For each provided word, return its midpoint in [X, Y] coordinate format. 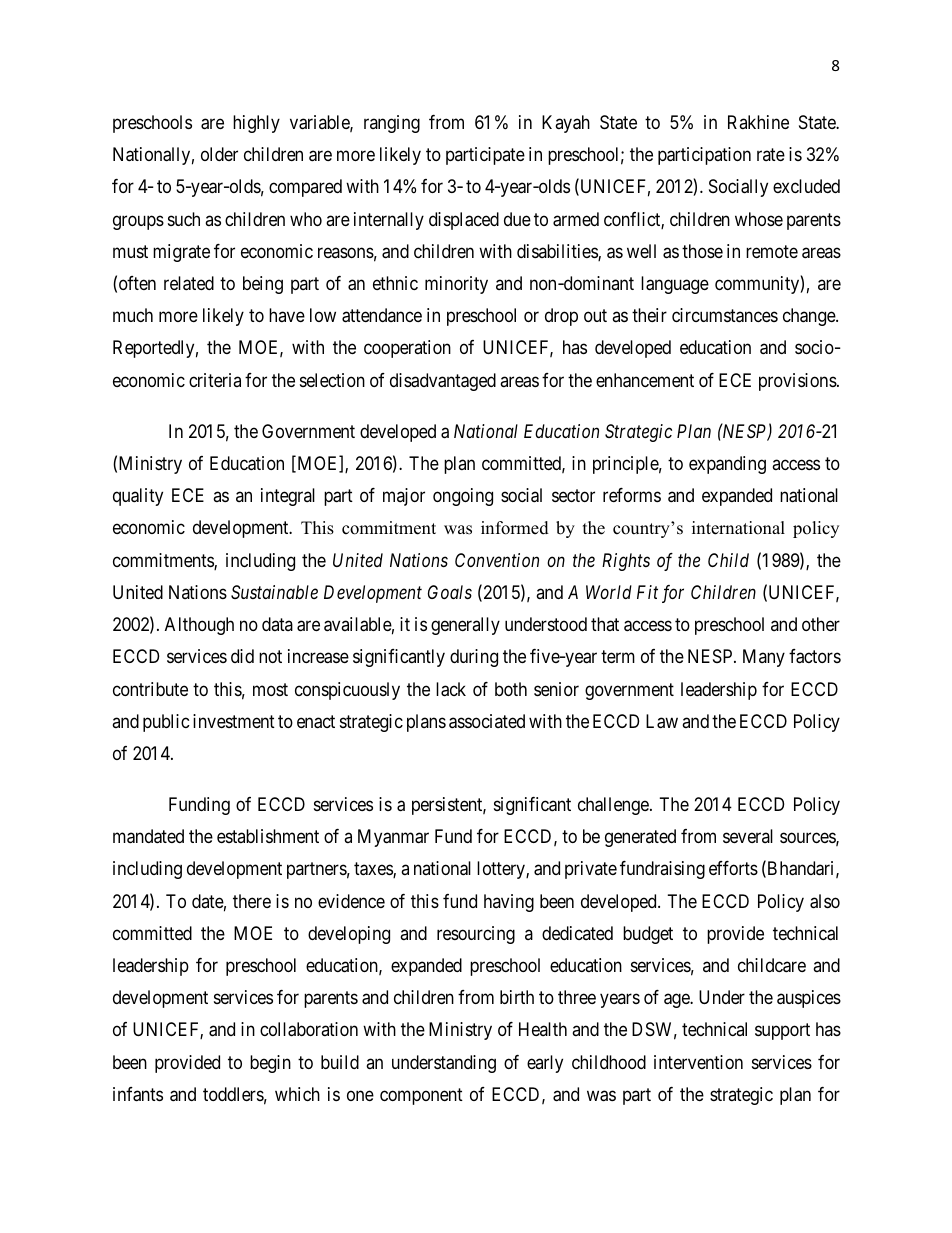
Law [662, 721]
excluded [806, 186]
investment [234, 721]
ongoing [463, 497]
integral [288, 497]
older [219, 154]
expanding [727, 465]
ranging [392, 124]
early [545, 1064]
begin [270, 1064]
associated [487, 721]
